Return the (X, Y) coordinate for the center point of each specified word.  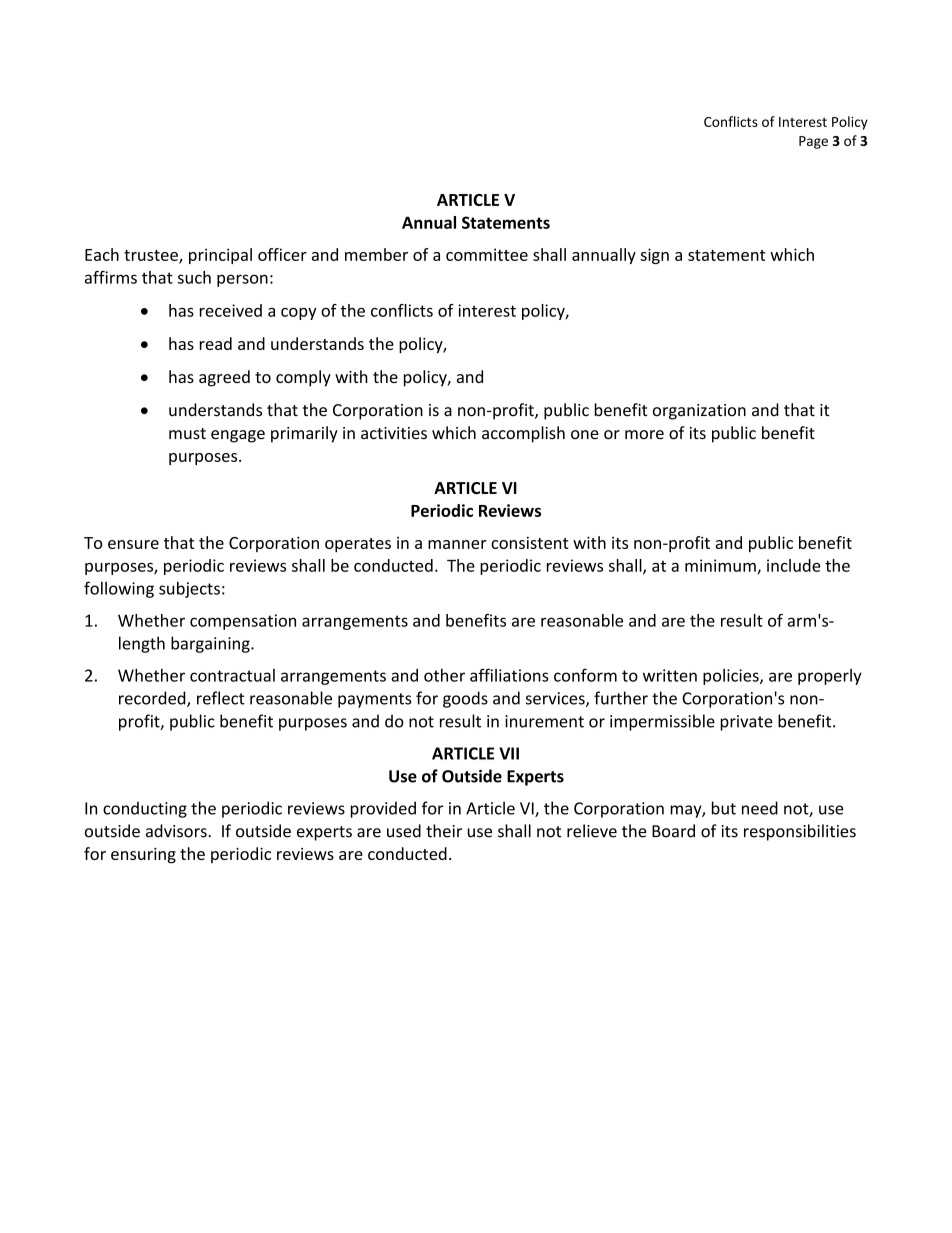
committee (487, 254)
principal (220, 256)
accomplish (523, 434)
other (444, 675)
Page (813, 142)
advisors (177, 831)
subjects (189, 589)
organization (699, 412)
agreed (224, 378)
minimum (721, 566)
